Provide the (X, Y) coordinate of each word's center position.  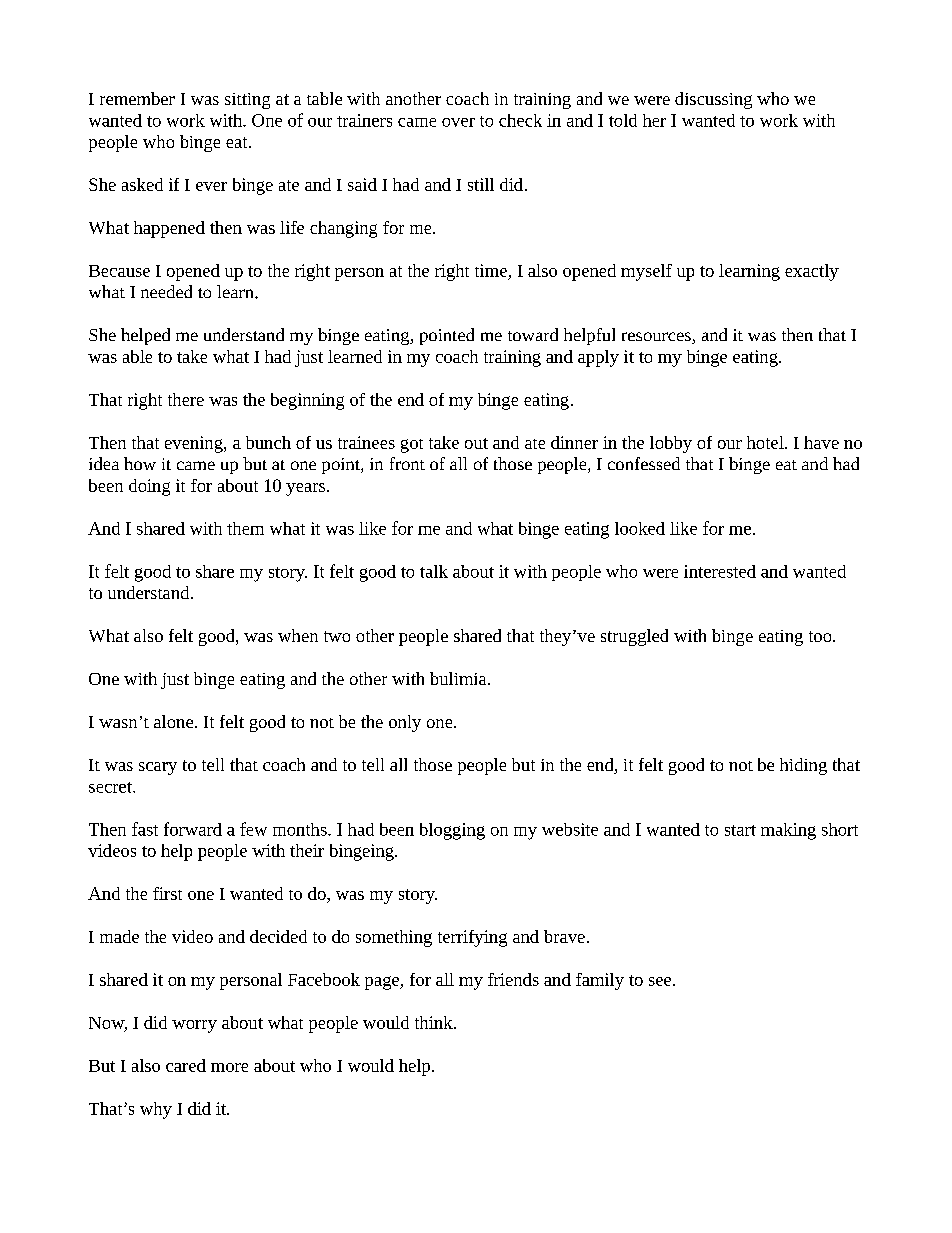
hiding (803, 766)
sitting (247, 101)
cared (186, 1065)
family (600, 981)
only (405, 723)
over (458, 122)
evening (195, 444)
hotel (766, 442)
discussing (713, 100)
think (435, 1022)
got (412, 446)
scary (158, 768)
